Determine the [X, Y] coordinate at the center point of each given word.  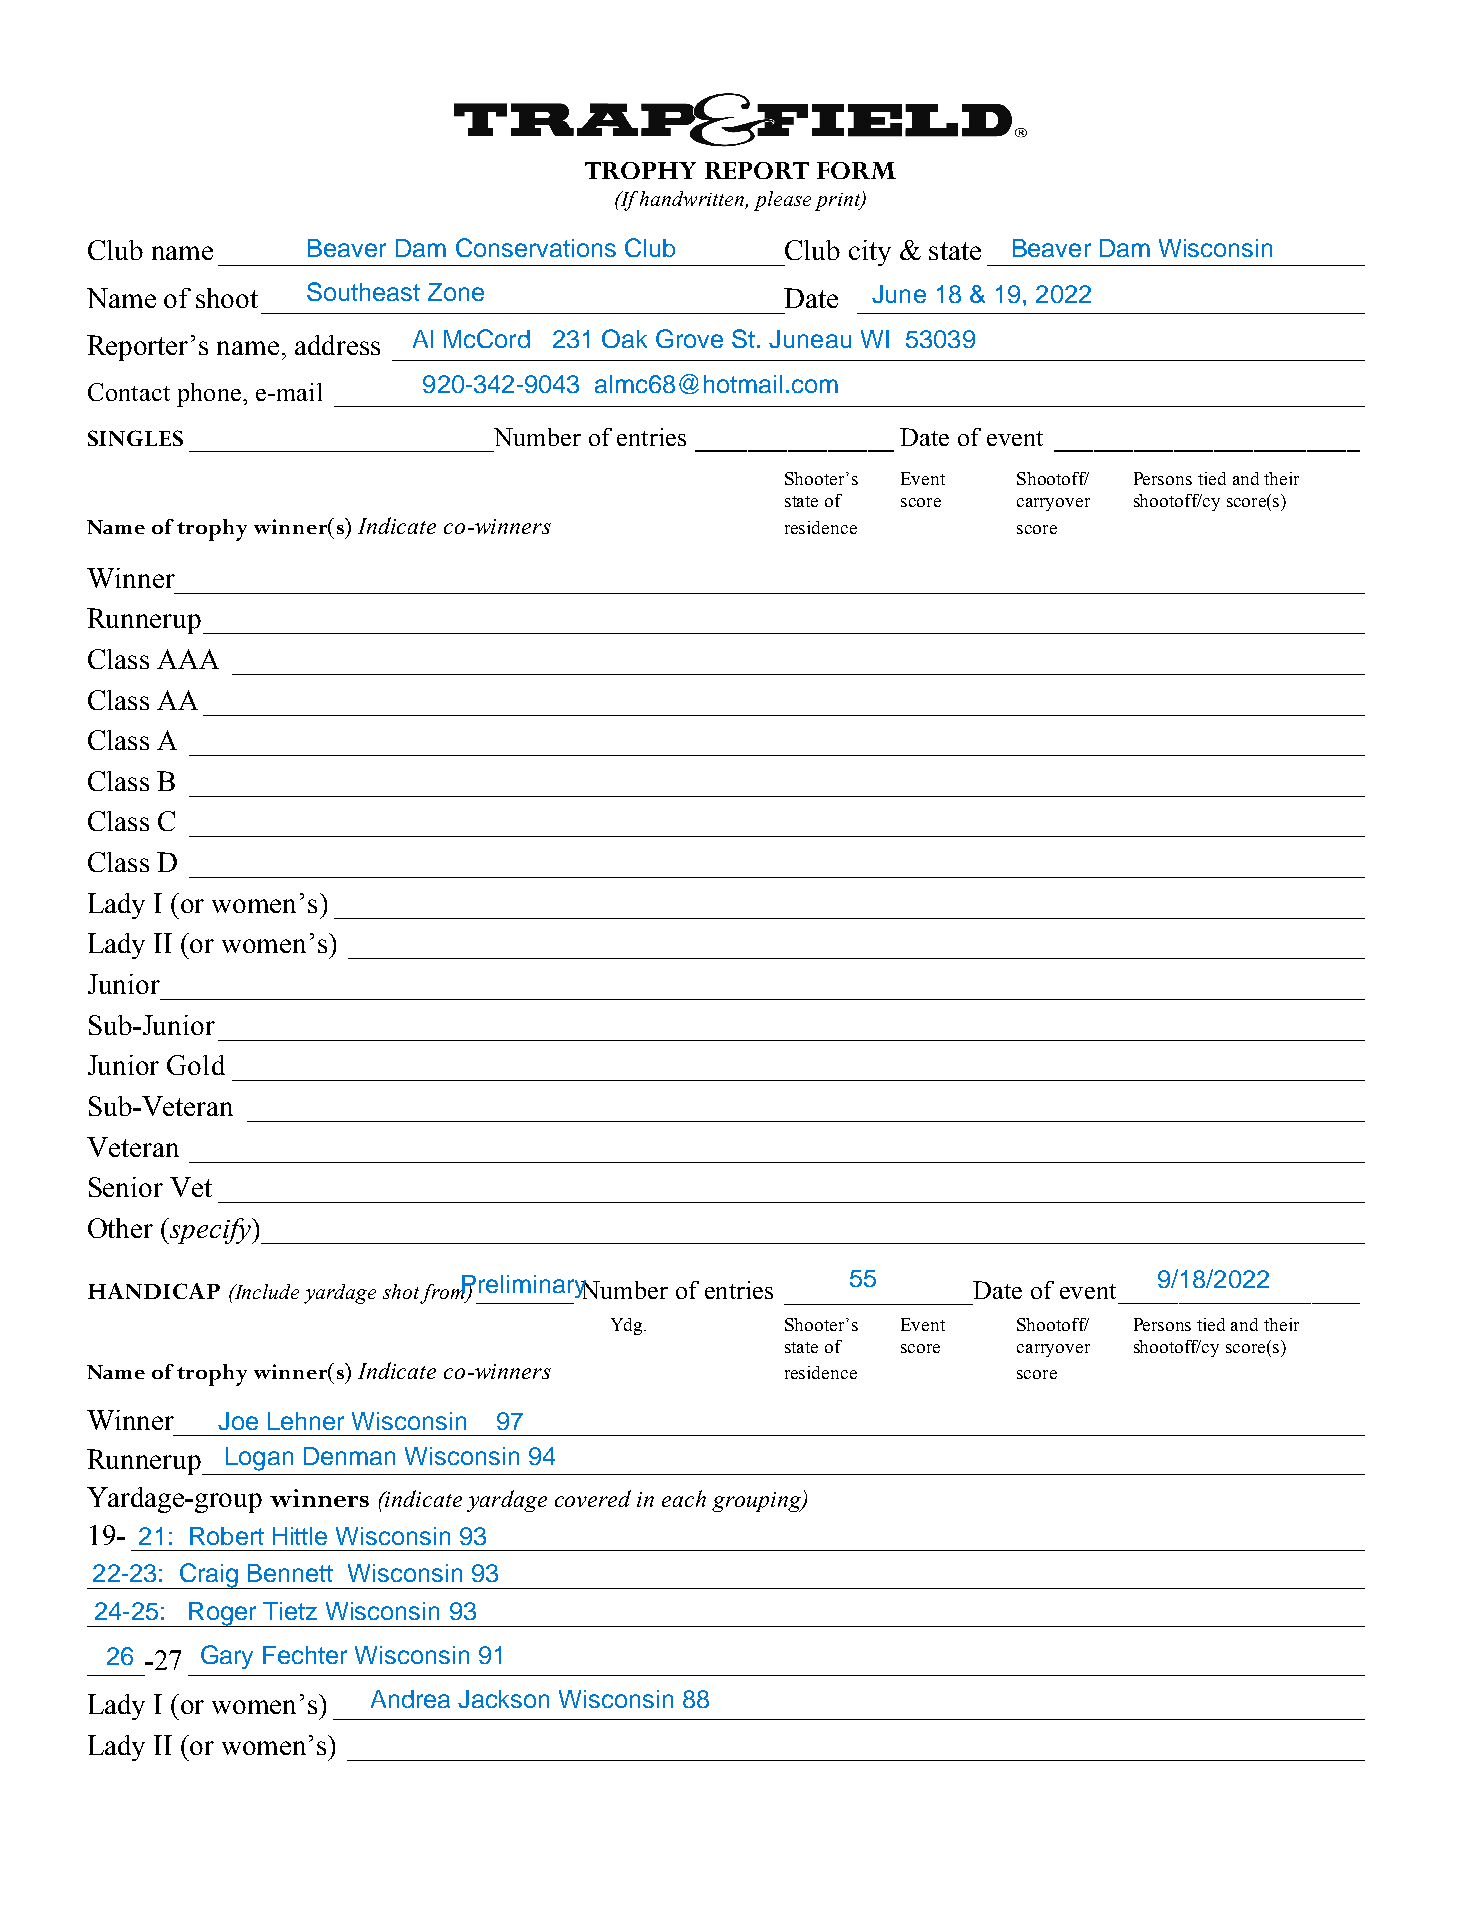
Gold [196, 1065]
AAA [188, 659]
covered [593, 1498]
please [782, 201]
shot [402, 1293]
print [838, 202]
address [337, 345]
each [684, 1498]
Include [265, 1291]
